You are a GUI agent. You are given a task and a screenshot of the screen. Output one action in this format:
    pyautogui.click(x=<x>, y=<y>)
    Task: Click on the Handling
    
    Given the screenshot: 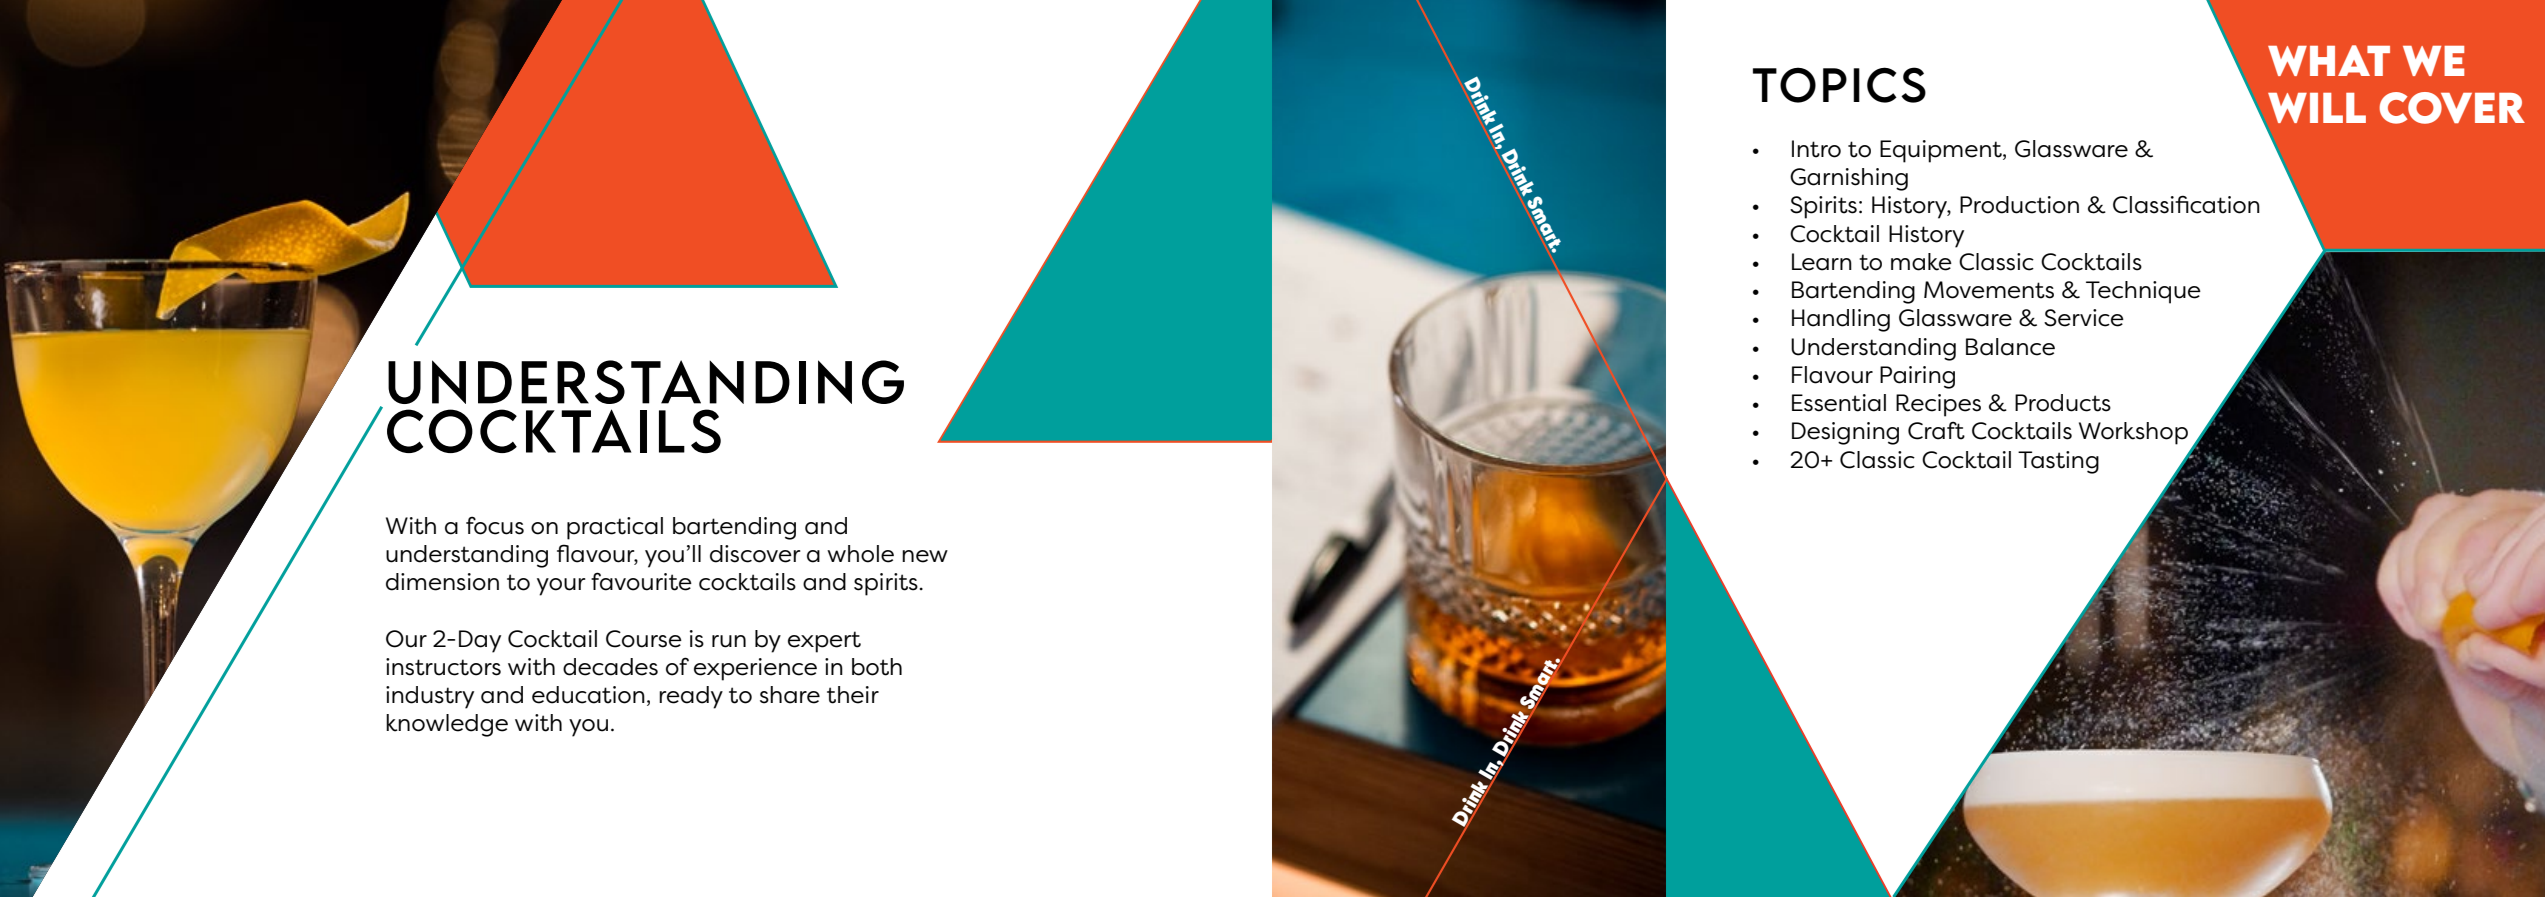 What is the action you would take?
    pyautogui.click(x=1841, y=320)
